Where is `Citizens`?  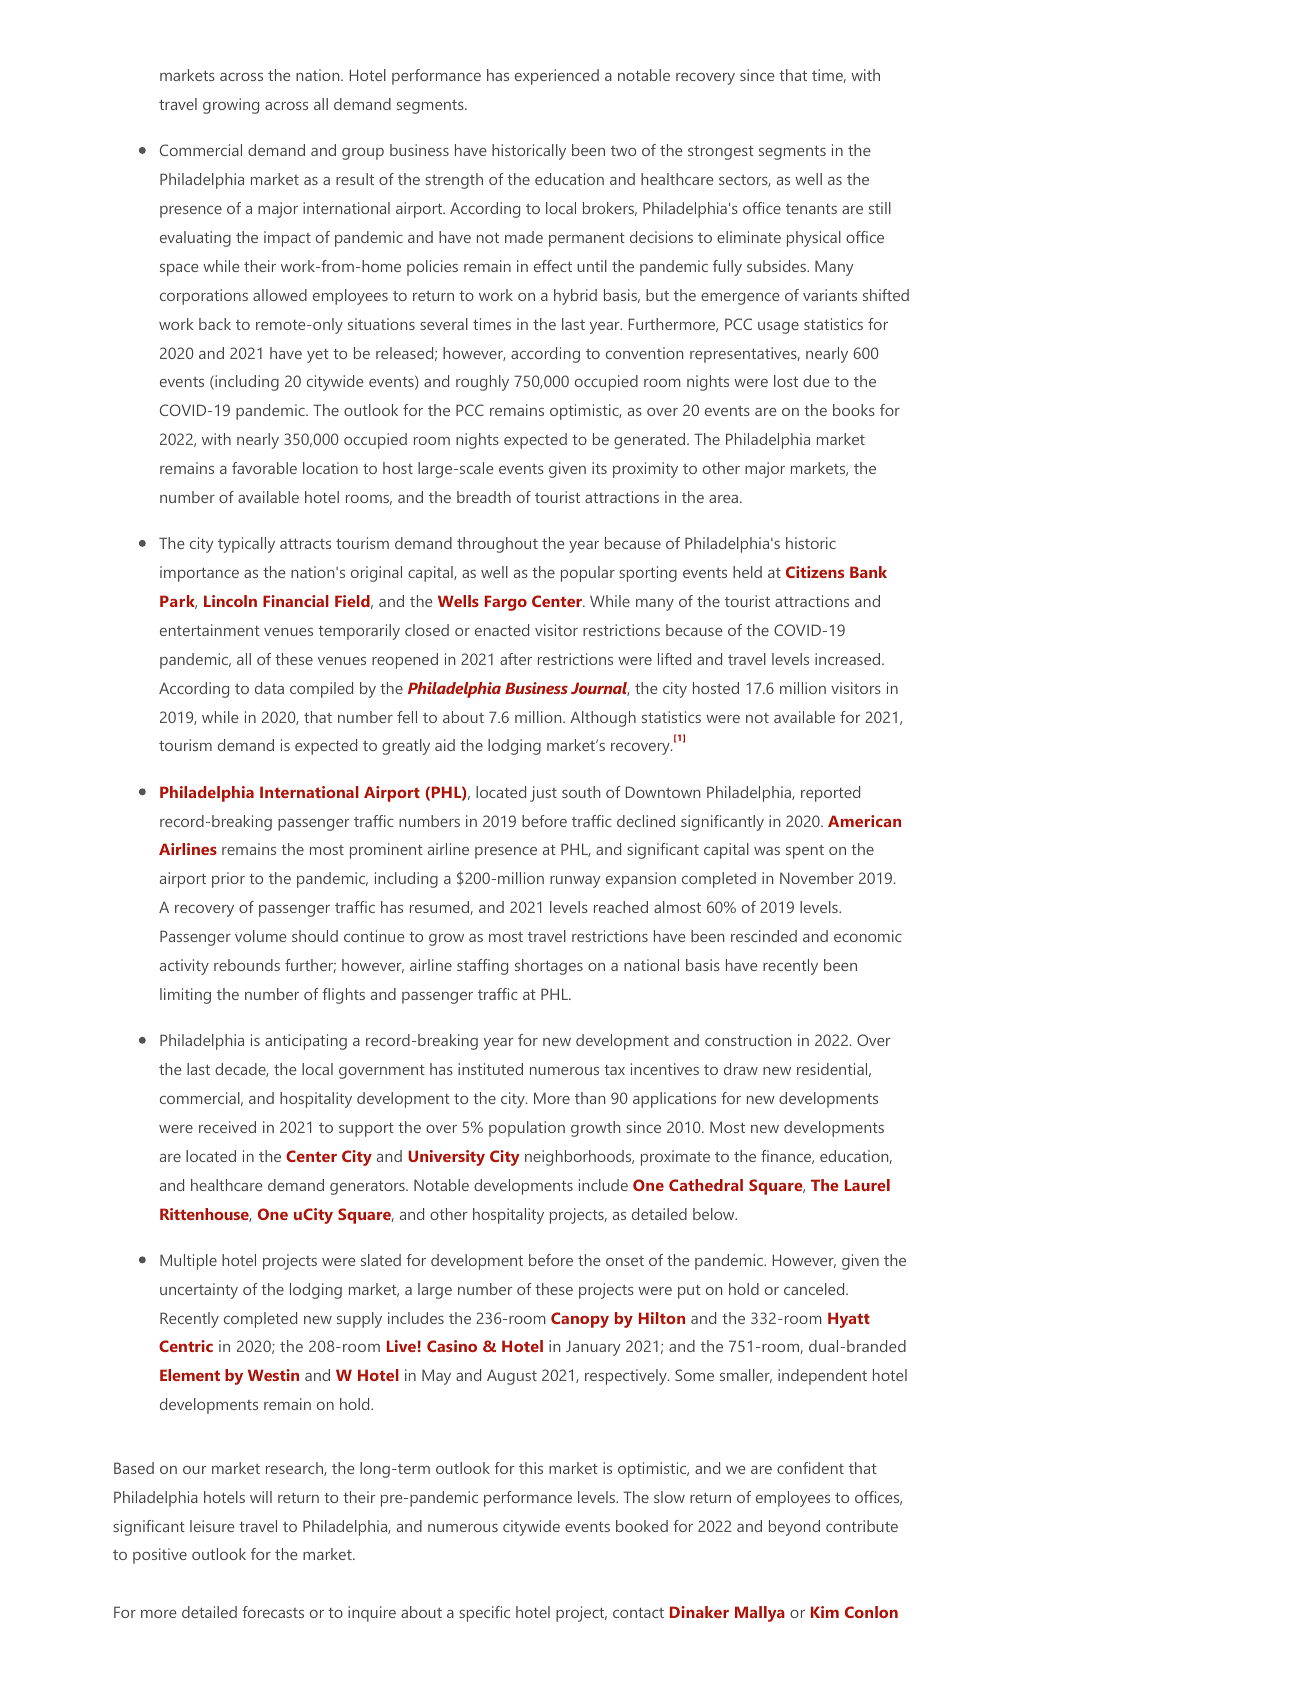
Citizens is located at coordinates (815, 572).
